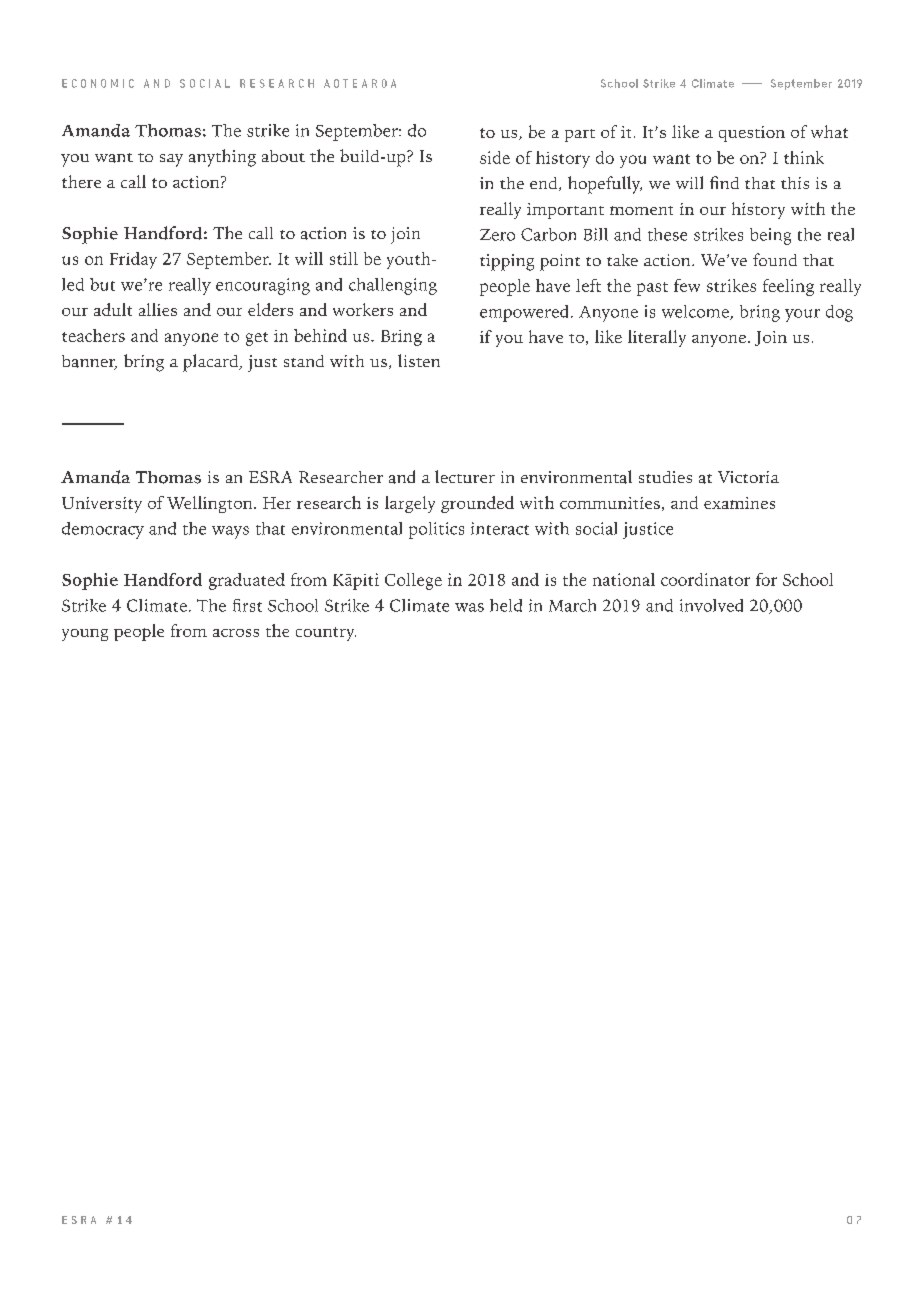 This image has height=1308, width=924. What do you see at coordinates (469, 607) in the image?
I see `was` at bounding box center [469, 607].
